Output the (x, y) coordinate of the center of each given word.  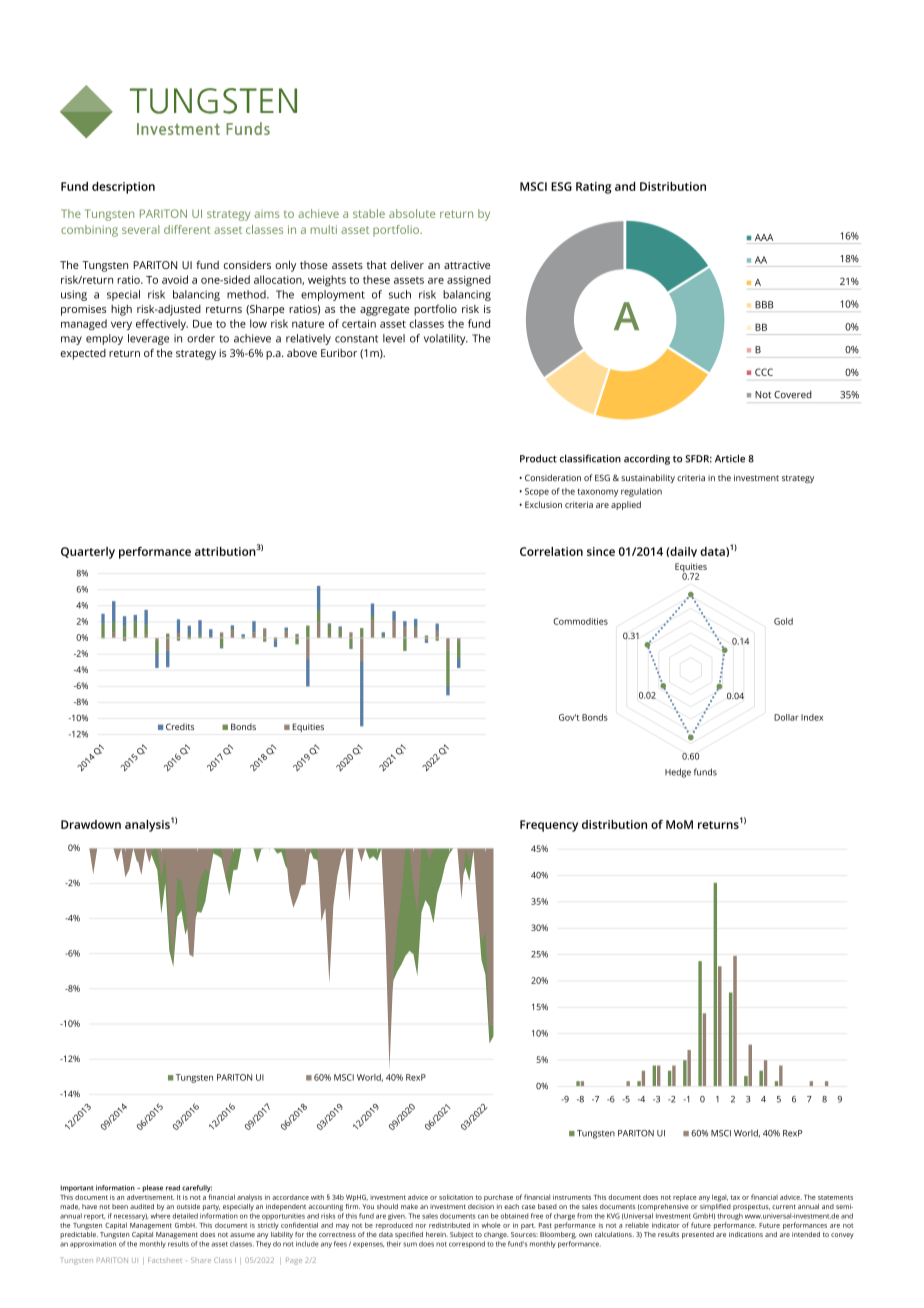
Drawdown (91, 824)
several (140, 229)
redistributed (449, 1225)
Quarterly (88, 553)
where (160, 1216)
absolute (412, 213)
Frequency (549, 826)
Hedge (678, 773)
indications (746, 1234)
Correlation (551, 551)
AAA (764, 237)
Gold (783, 621)
